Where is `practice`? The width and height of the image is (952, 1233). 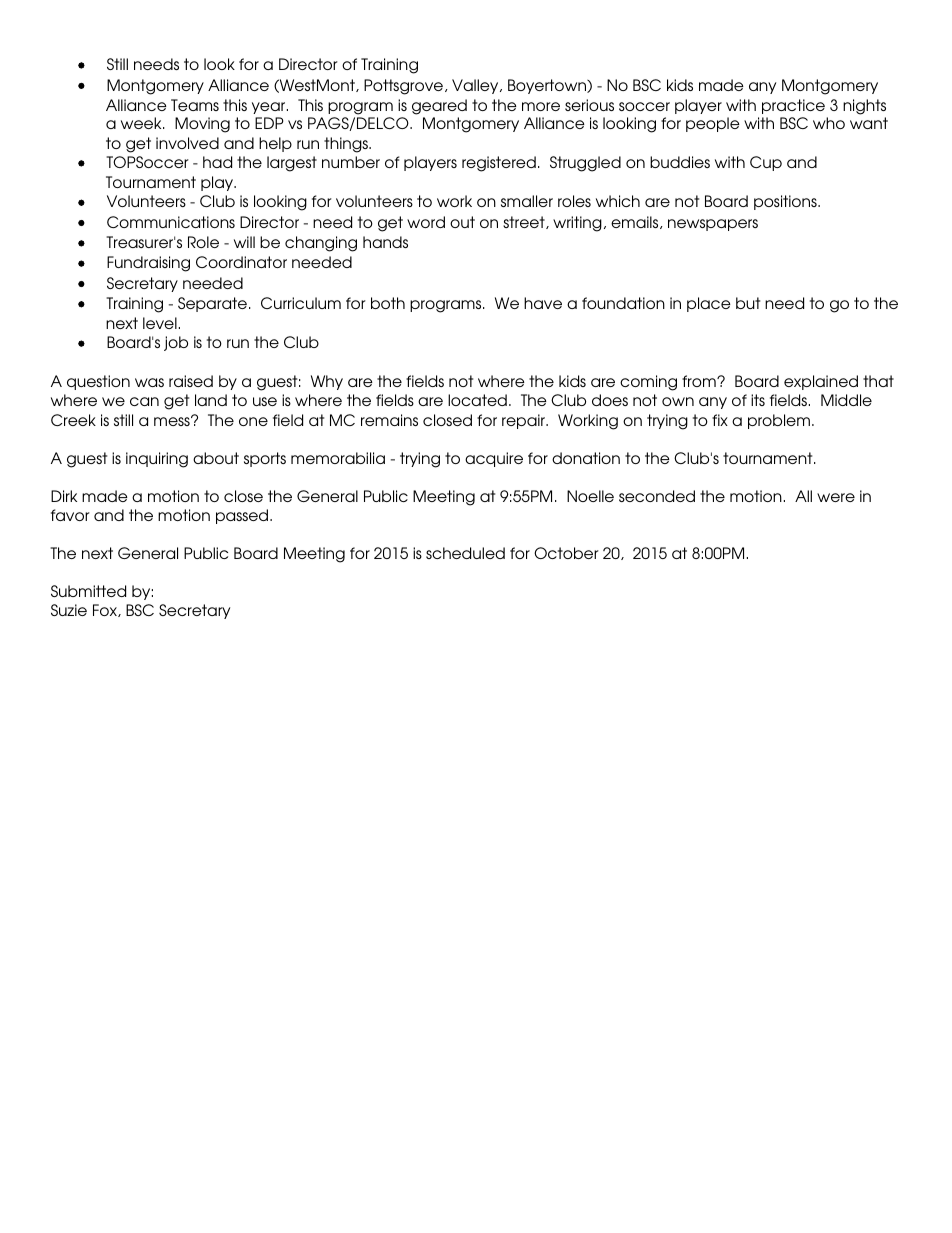
practice is located at coordinates (793, 106).
